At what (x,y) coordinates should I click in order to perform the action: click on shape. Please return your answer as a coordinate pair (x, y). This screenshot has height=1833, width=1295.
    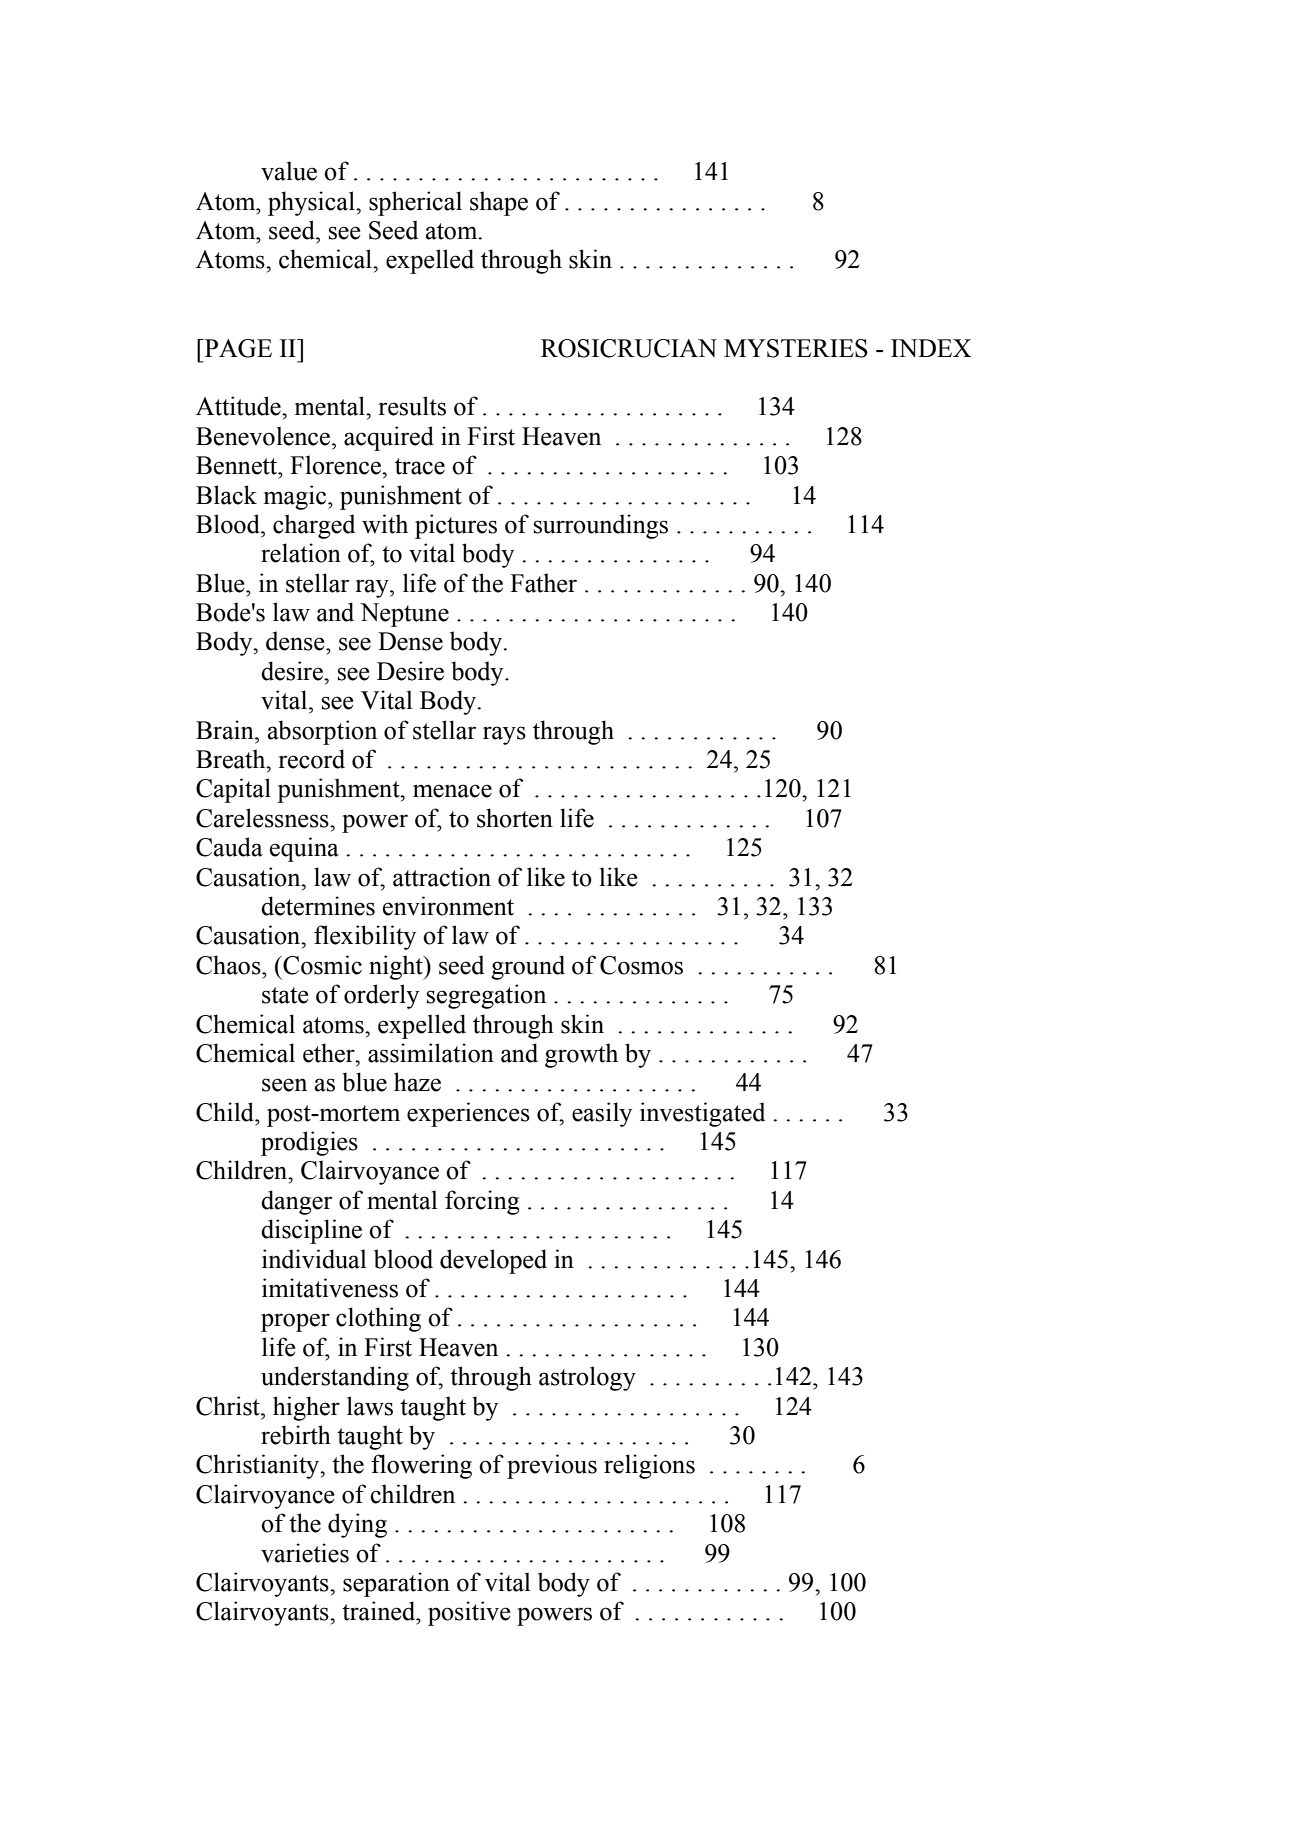
    Looking at the image, I should click on (499, 203).
